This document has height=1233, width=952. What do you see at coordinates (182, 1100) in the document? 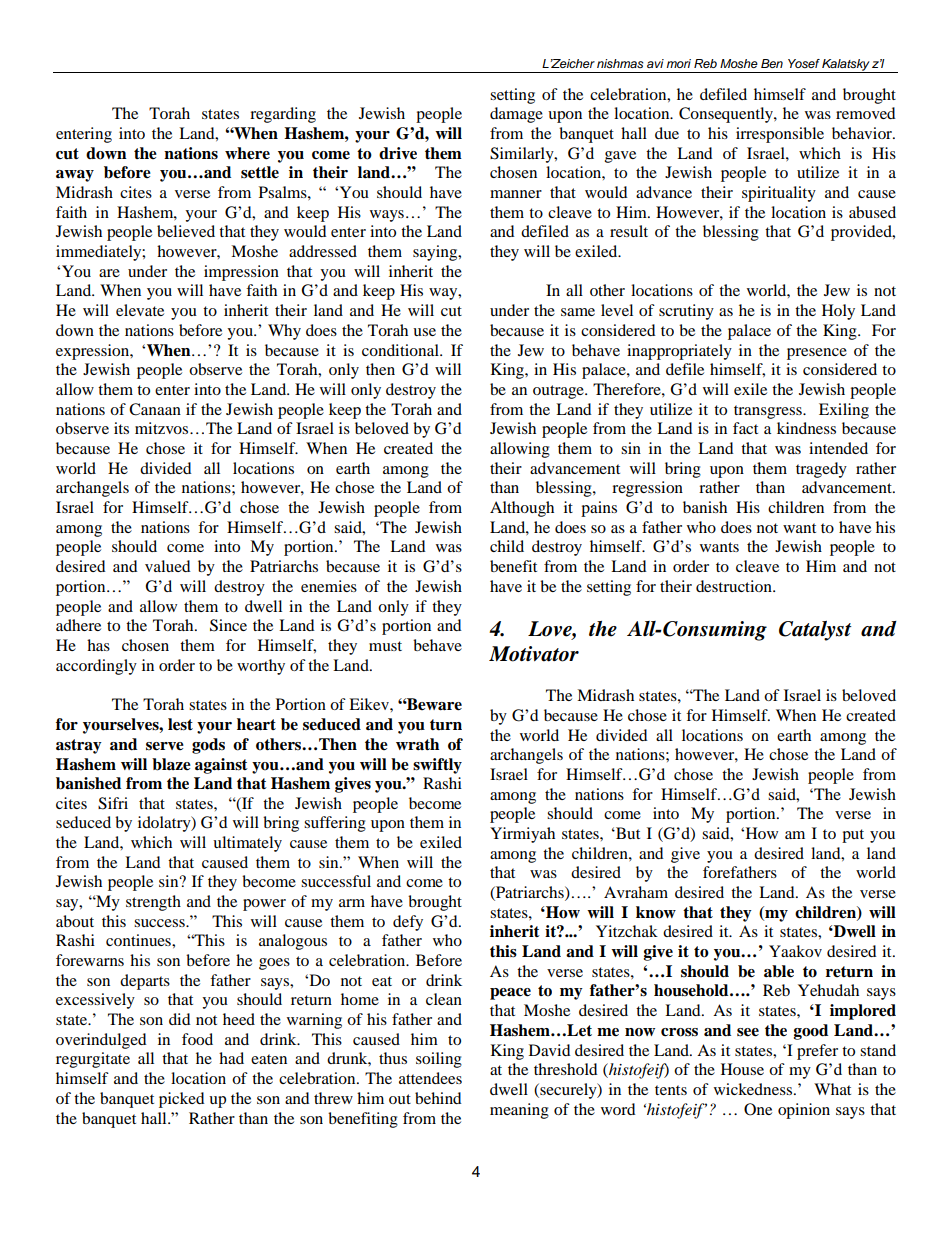
I see `picked` at bounding box center [182, 1100].
